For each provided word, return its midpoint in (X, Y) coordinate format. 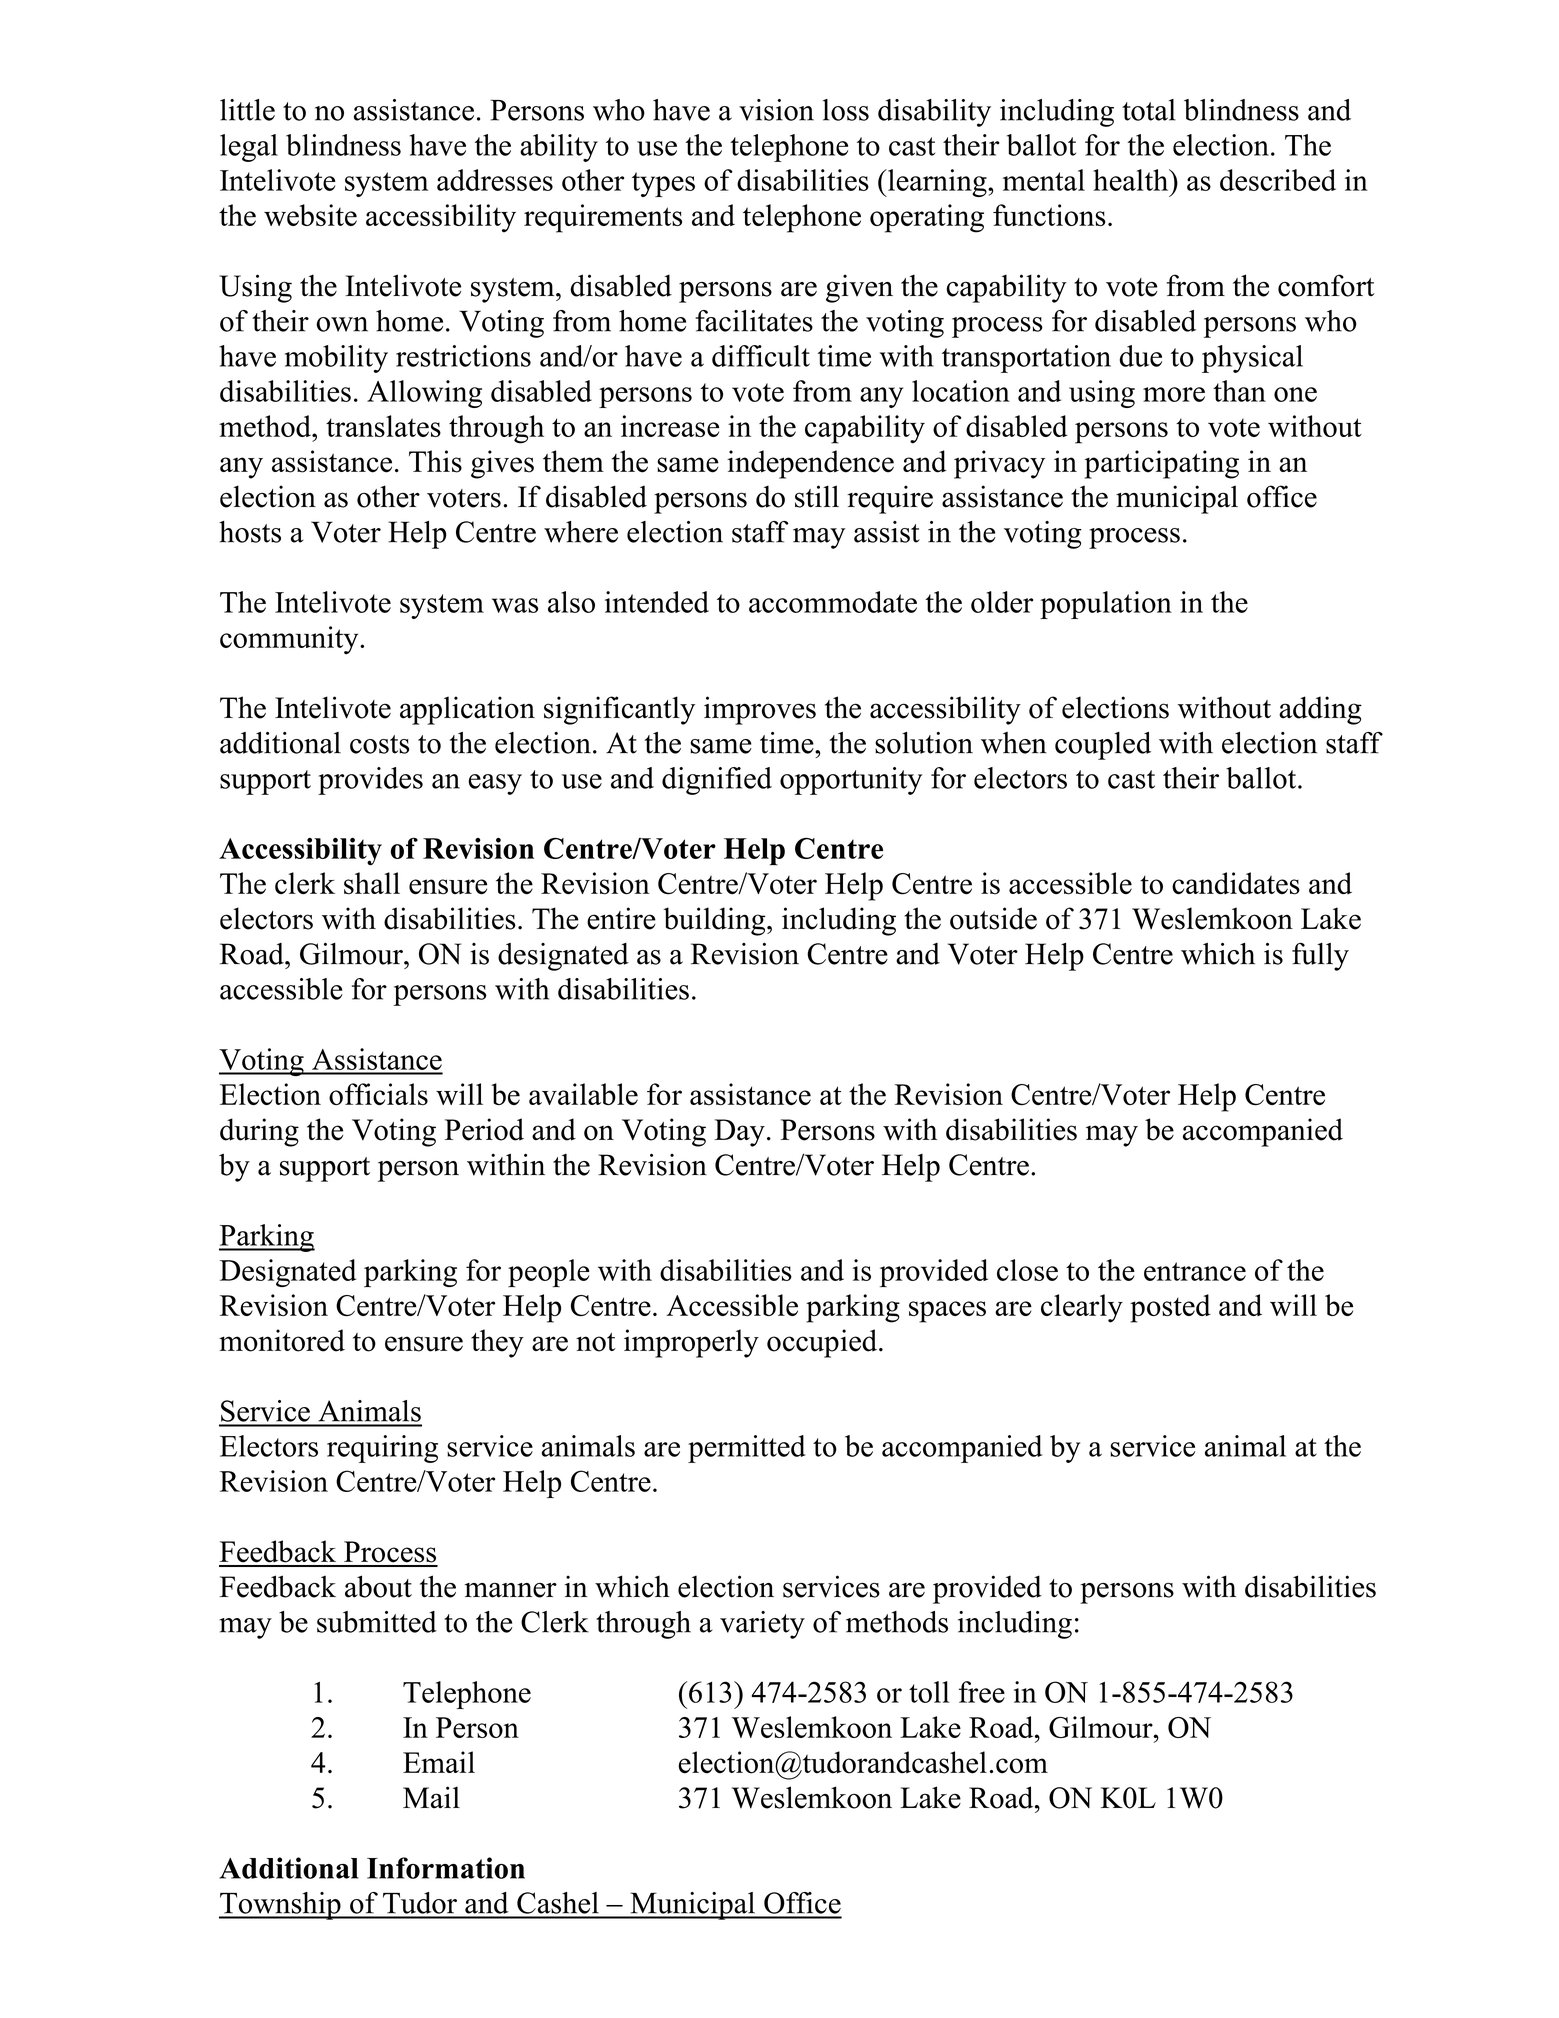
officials (378, 1094)
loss (846, 110)
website (310, 215)
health (1132, 180)
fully (1320, 957)
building (715, 921)
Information (446, 1868)
